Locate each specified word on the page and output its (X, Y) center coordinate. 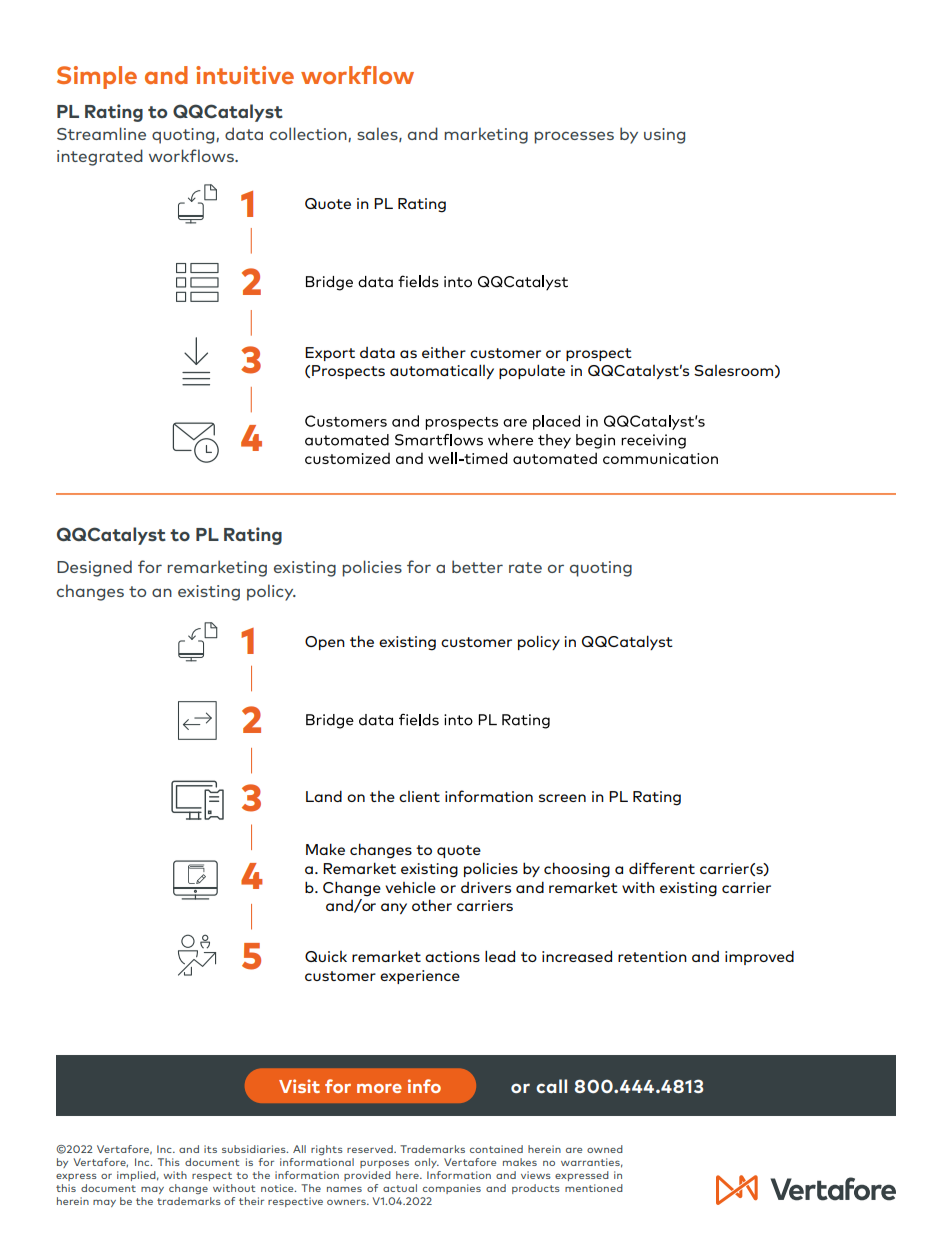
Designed (94, 568)
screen (562, 798)
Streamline (101, 133)
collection (309, 134)
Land (324, 796)
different (662, 868)
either (444, 352)
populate (532, 371)
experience (420, 977)
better (477, 566)
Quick (326, 956)
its (210, 1149)
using (664, 136)
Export (330, 354)
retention (652, 956)
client (419, 796)
